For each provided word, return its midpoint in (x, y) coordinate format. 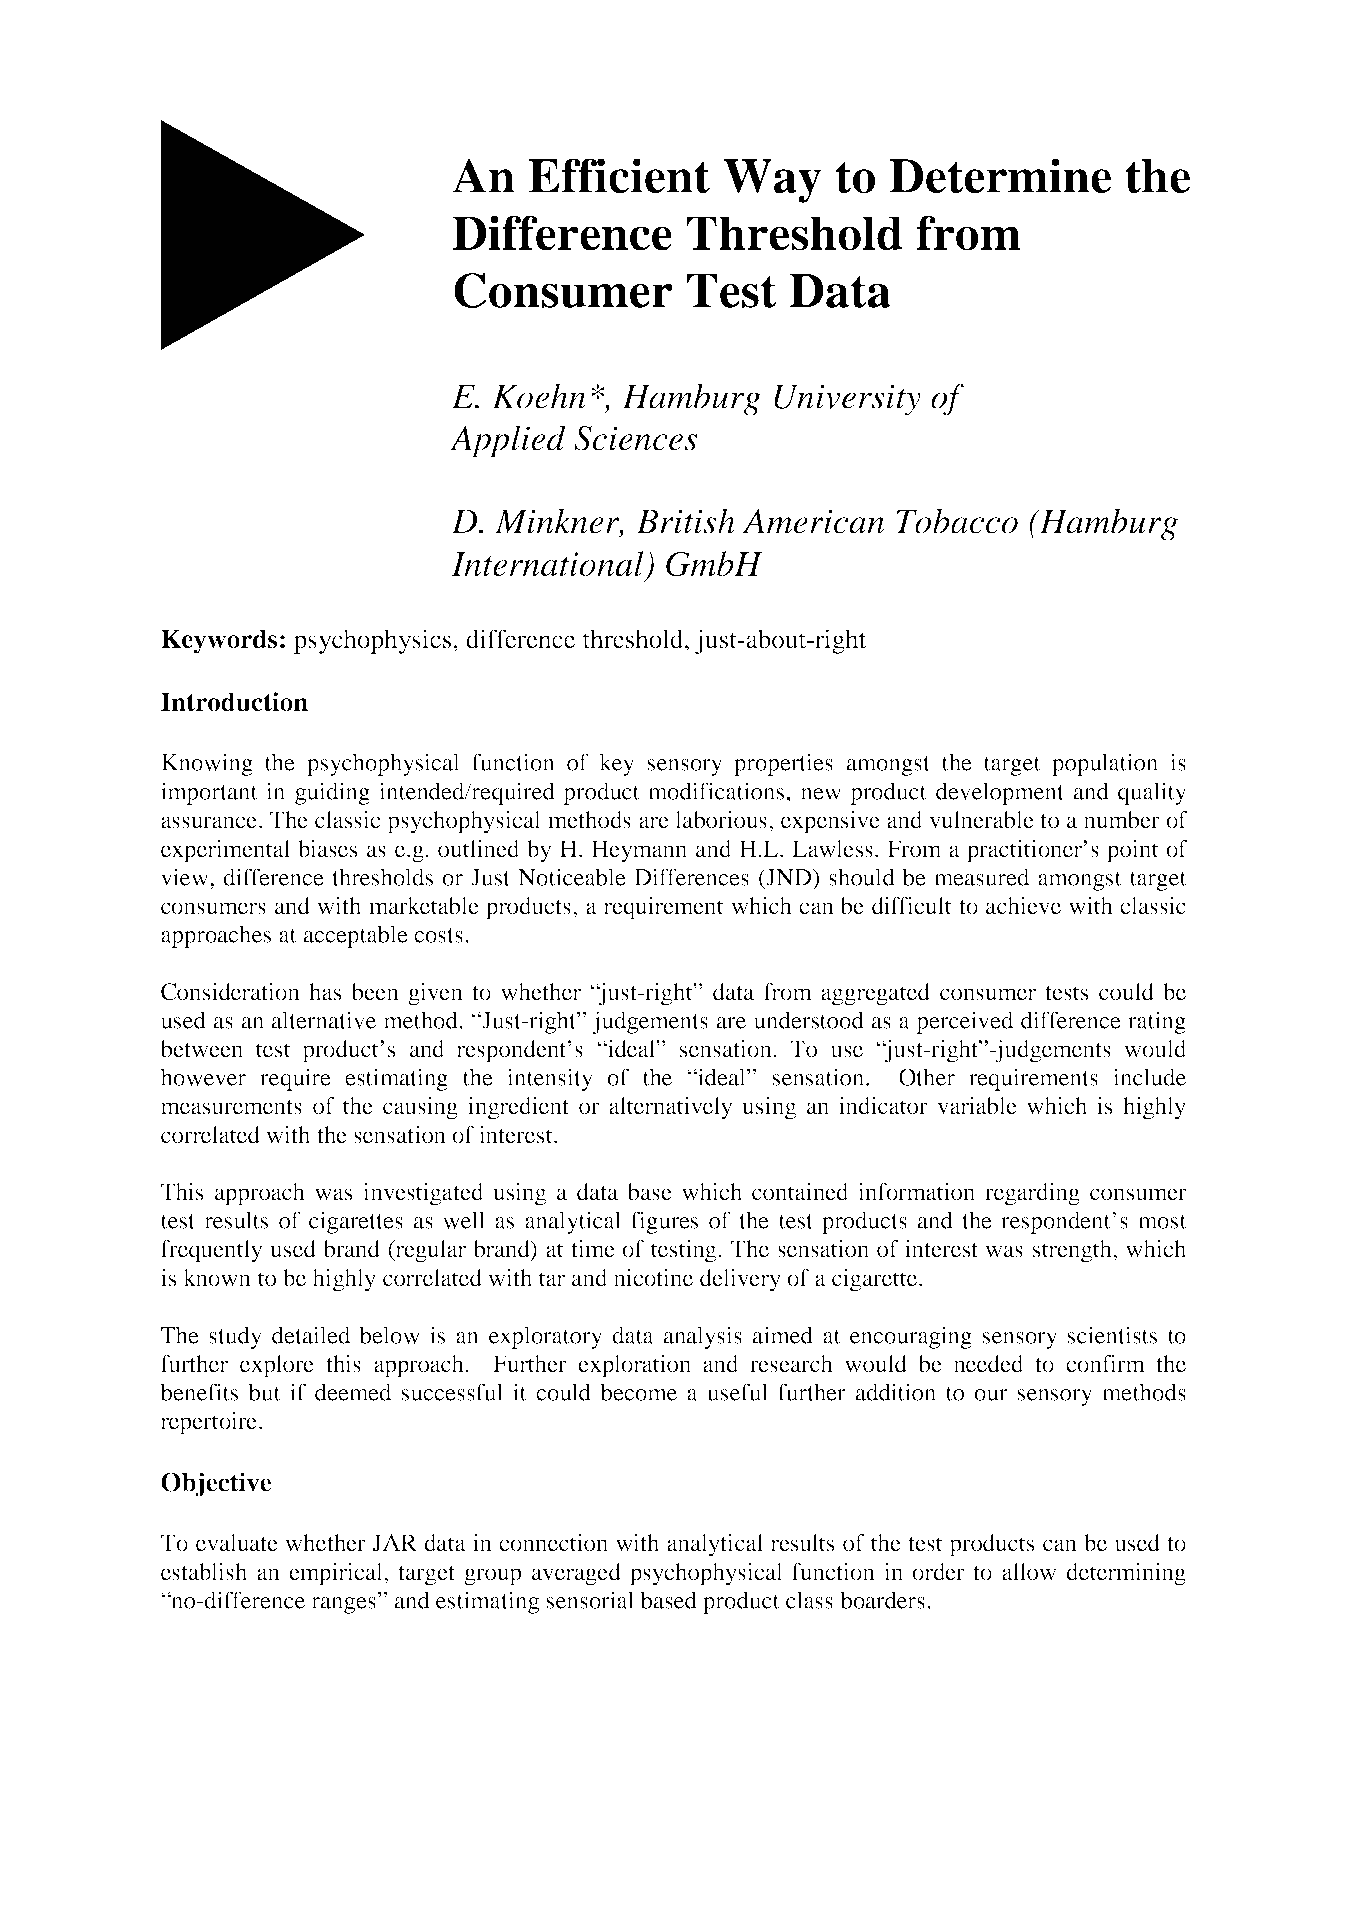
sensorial (590, 1600)
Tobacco (957, 521)
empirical (337, 1574)
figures (664, 1222)
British (685, 521)
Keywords (219, 641)
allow (1029, 1572)
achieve (1023, 906)
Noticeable (572, 877)
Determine (1000, 176)
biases (327, 849)
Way (773, 181)
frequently (211, 1251)
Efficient (619, 176)
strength (1073, 1251)
